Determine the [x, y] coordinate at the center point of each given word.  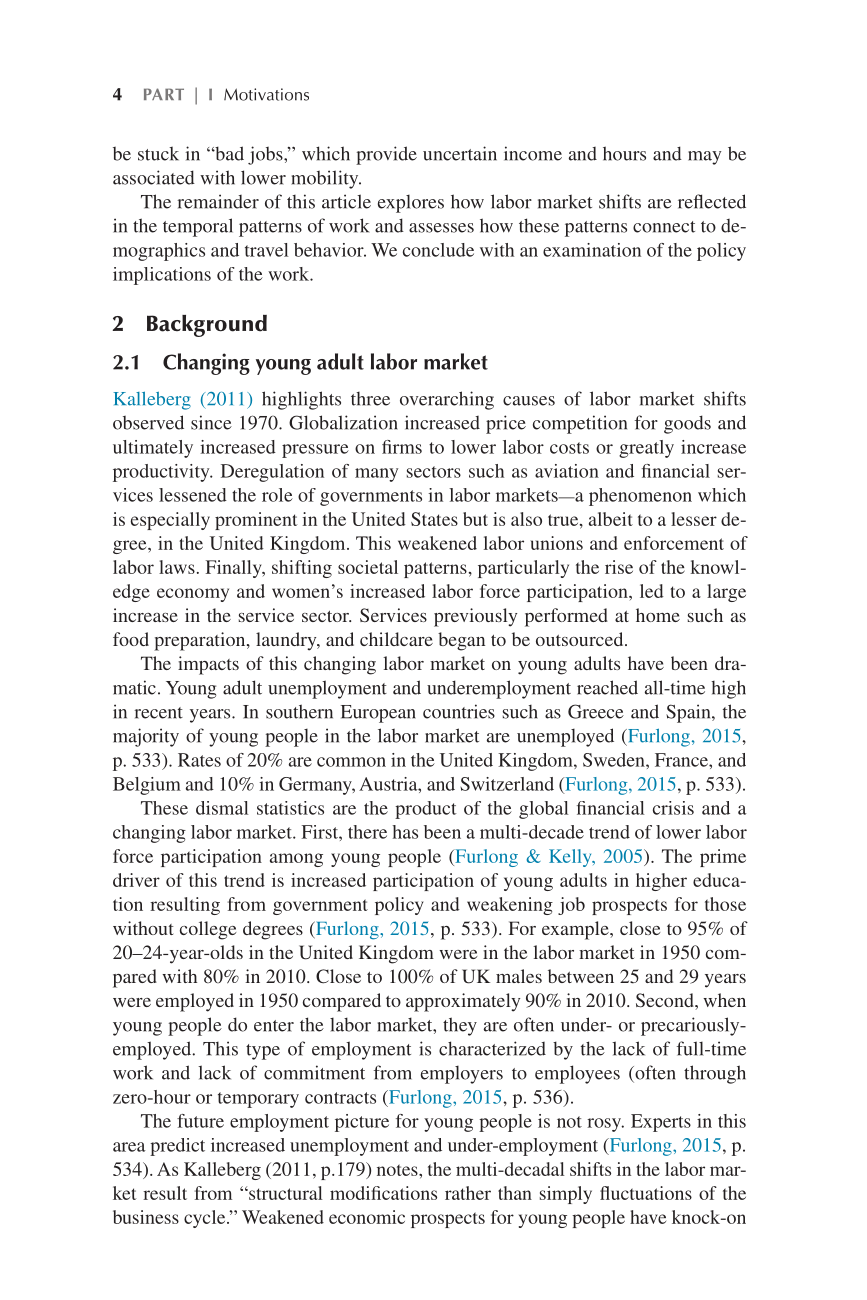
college [208, 930]
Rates [199, 760]
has [405, 832]
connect [664, 227]
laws [177, 567]
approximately [463, 1002]
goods [687, 424]
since [211, 422]
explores [411, 203]
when [724, 1000]
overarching [447, 400]
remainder [218, 201]
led [652, 591]
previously [475, 617]
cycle [206, 1219]
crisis [673, 808]
